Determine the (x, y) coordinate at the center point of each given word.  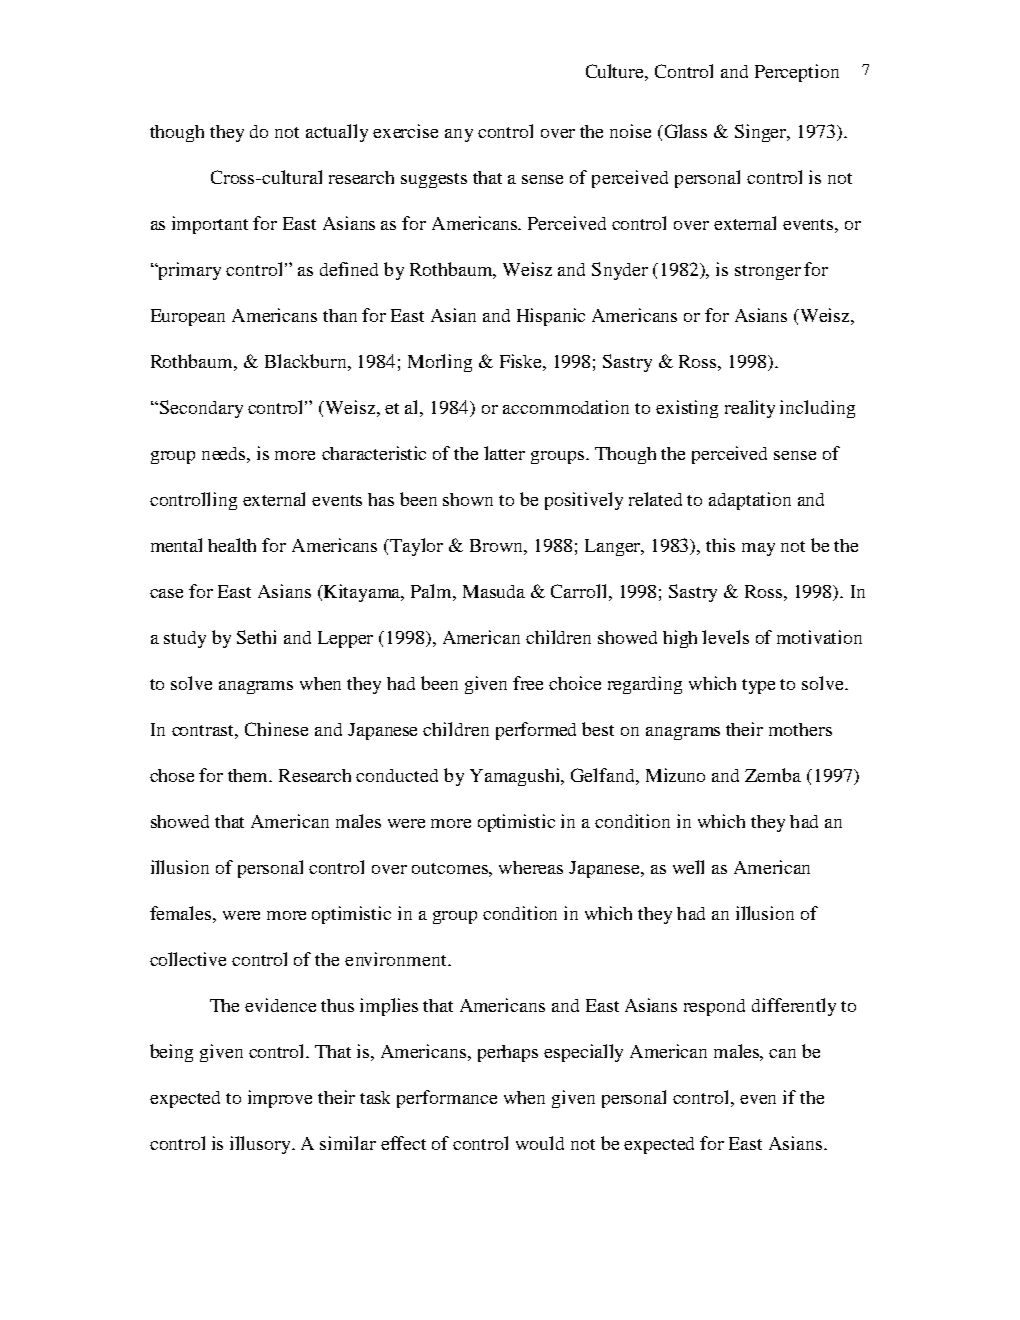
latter (504, 453)
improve (280, 1099)
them (249, 775)
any (459, 135)
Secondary (200, 409)
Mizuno (675, 775)
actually (337, 133)
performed (536, 731)
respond (714, 1007)
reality (750, 409)
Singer (762, 133)
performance (447, 1099)
